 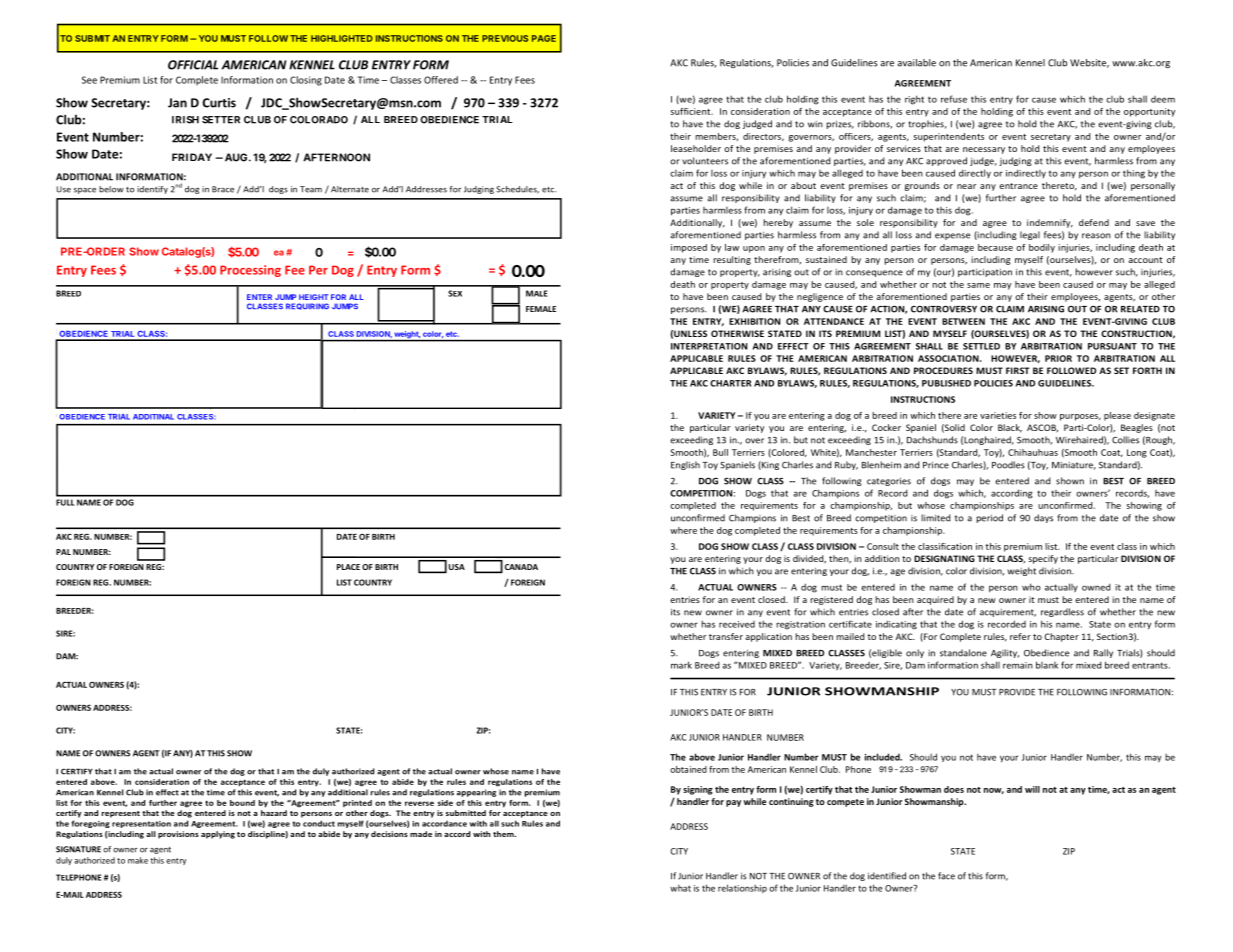 I want to click on PAL, so click(x=63, y=552).
